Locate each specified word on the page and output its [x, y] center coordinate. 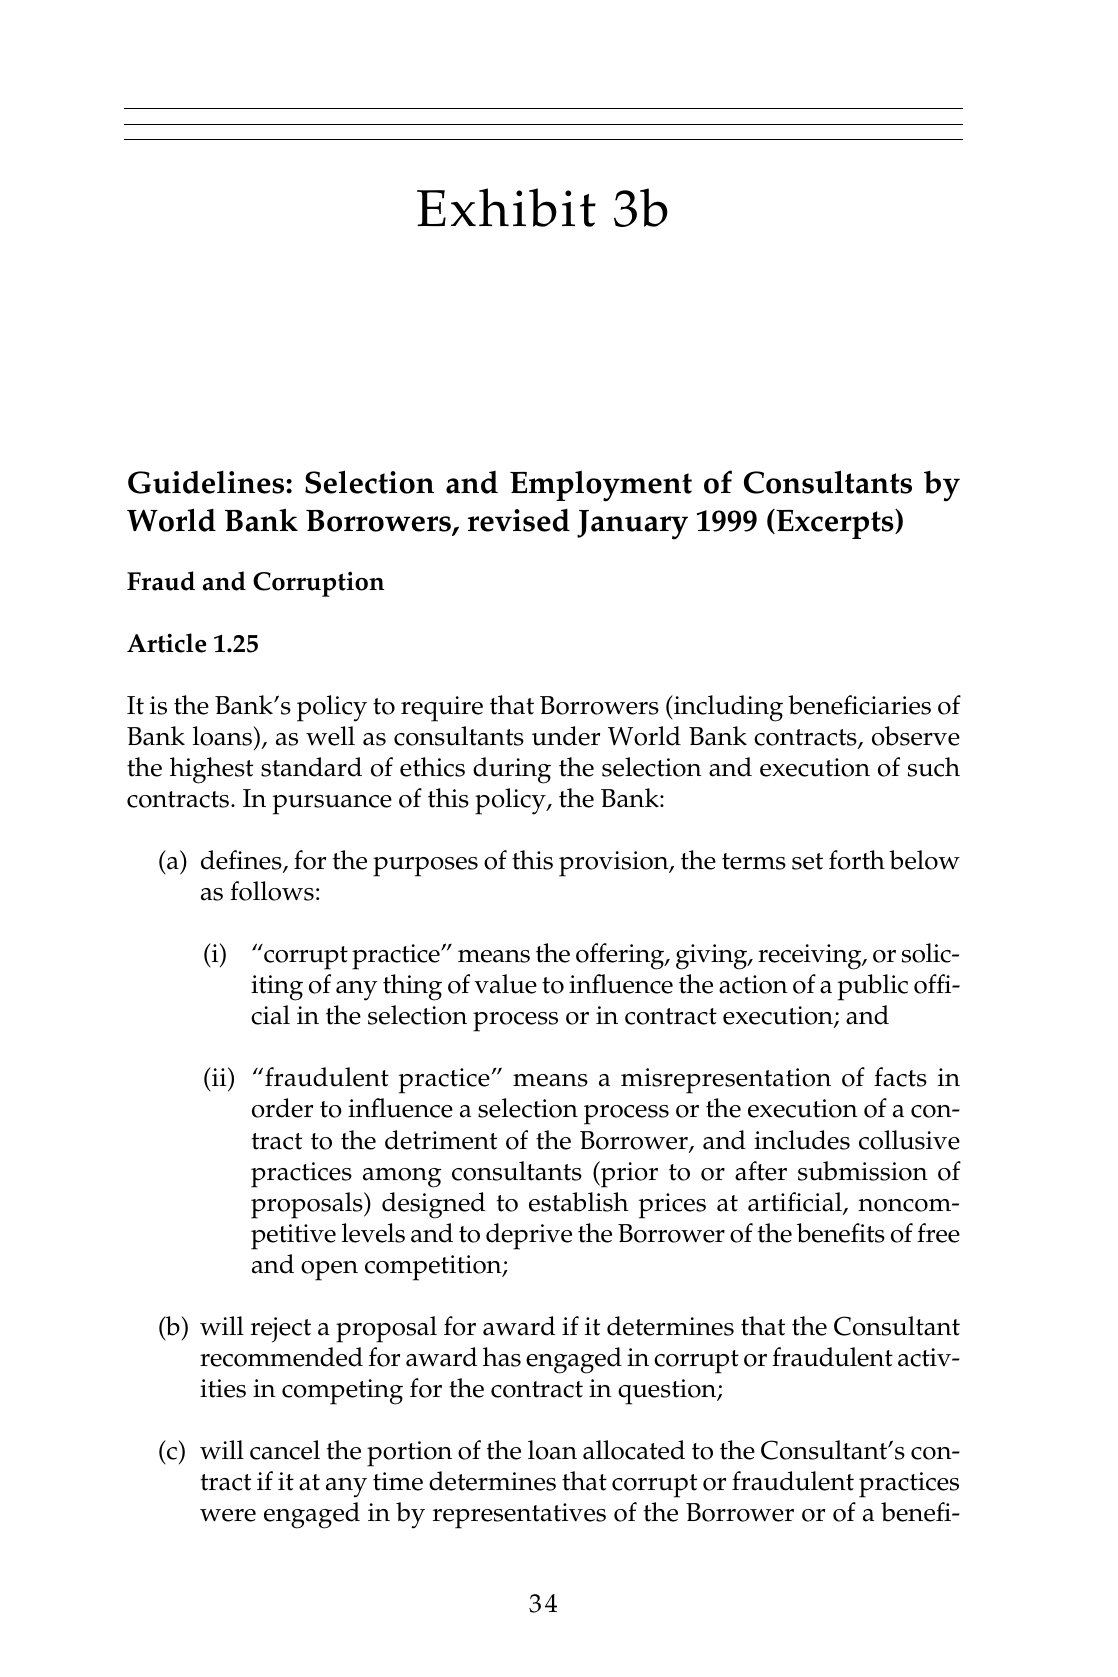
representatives [519, 1516]
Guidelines [207, 482]
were [228, 1515]
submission [863, 1171]
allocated [634, 1450]
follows [272, 891]
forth [857, 860]
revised [519, 520]
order [282, 1108]
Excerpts [835, 524]
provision [615, 864]
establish [579, 1202]
